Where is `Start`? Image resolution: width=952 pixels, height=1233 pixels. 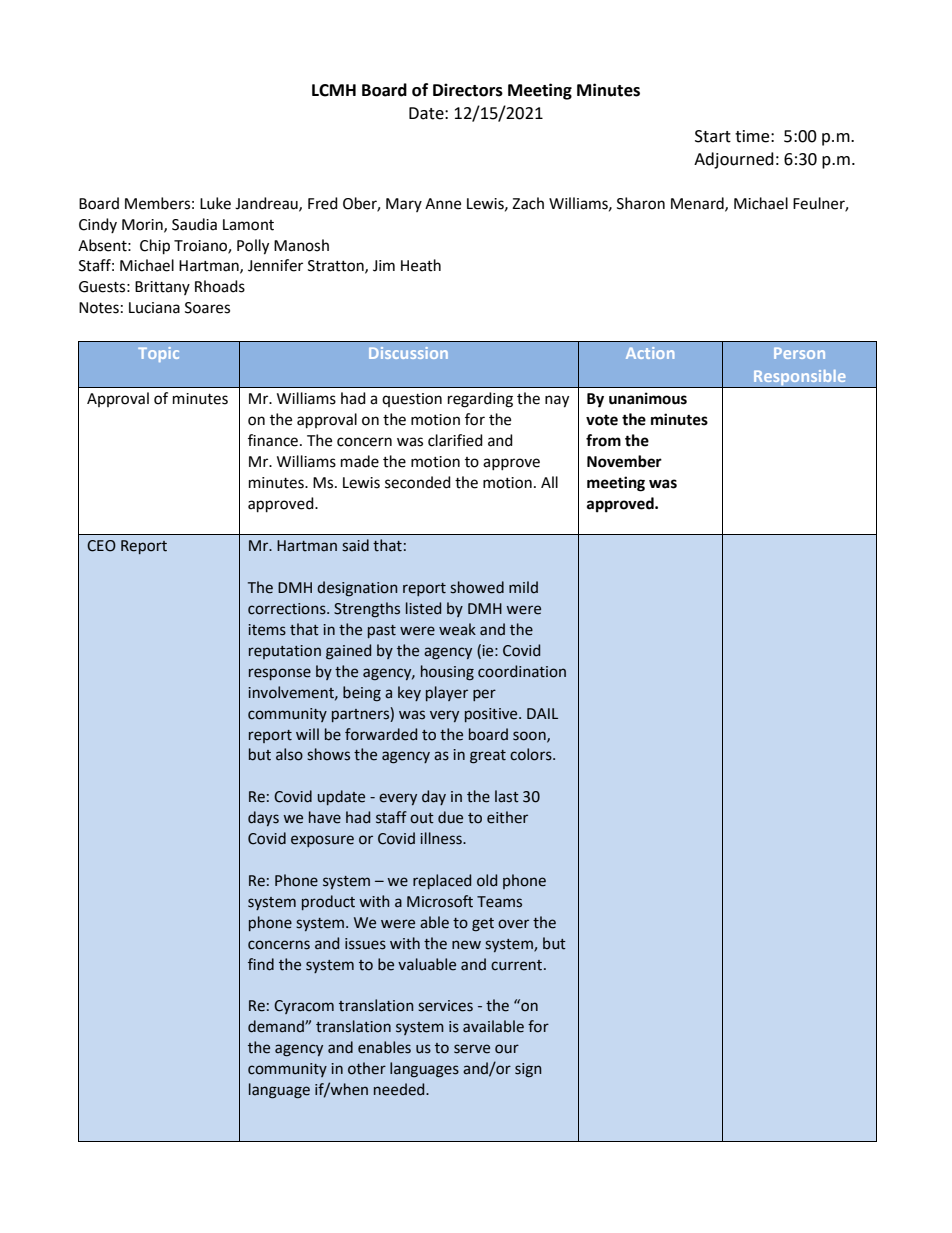 Start is located at coordinates (713, 136).
